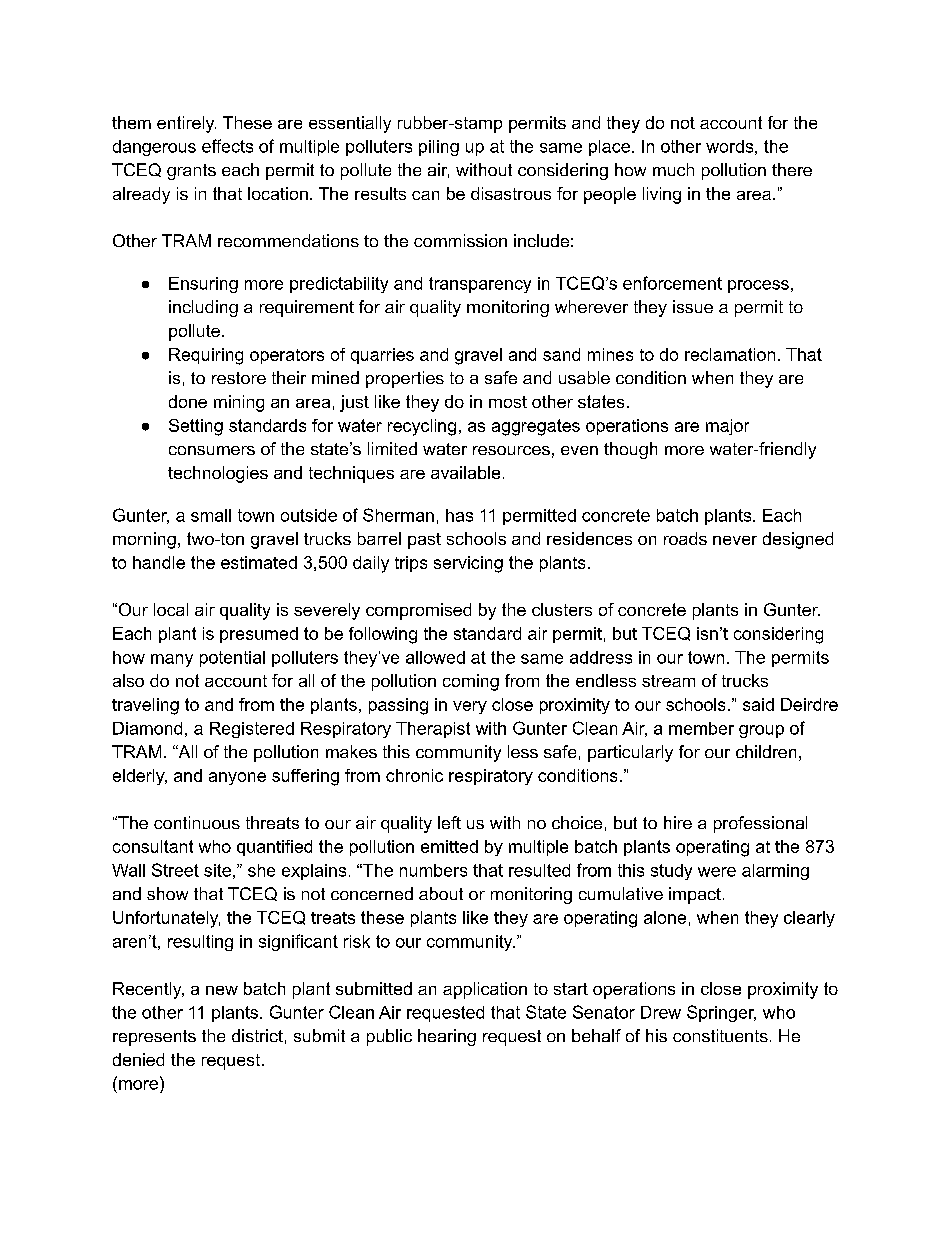 Image resolution: width=952 pixels, height=1233 pixels. Describe the element at coordinates (447, 1037) in the image. I see `hearing` at that location.
